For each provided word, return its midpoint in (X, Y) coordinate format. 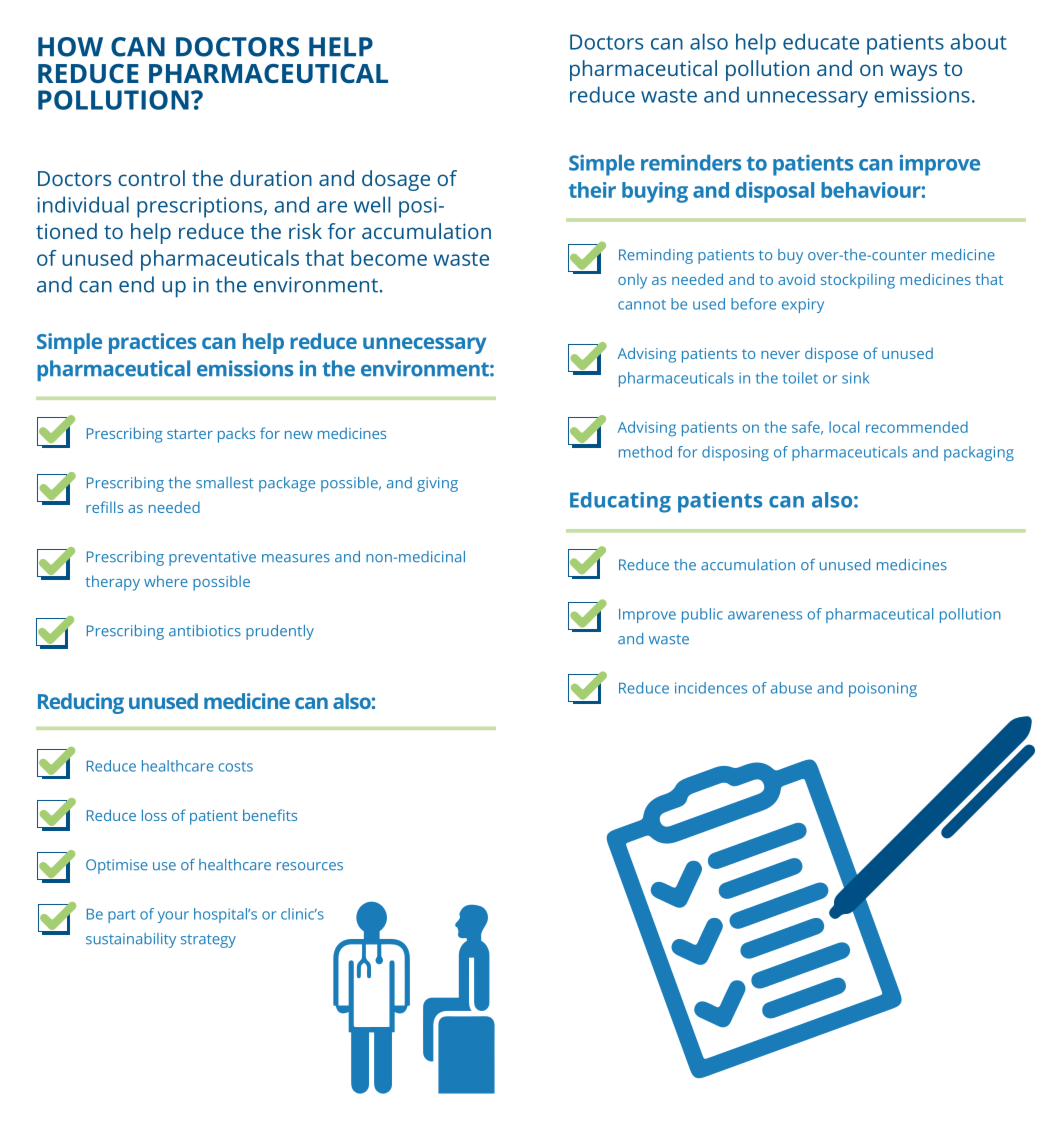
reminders (691, 162)
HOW (70, 47)
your (173, 917)
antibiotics (205, 631)
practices (152, 343)
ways (913, 72)
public (702, 615)
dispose (831, 355)
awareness (765, 615)
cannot (642, 305)
